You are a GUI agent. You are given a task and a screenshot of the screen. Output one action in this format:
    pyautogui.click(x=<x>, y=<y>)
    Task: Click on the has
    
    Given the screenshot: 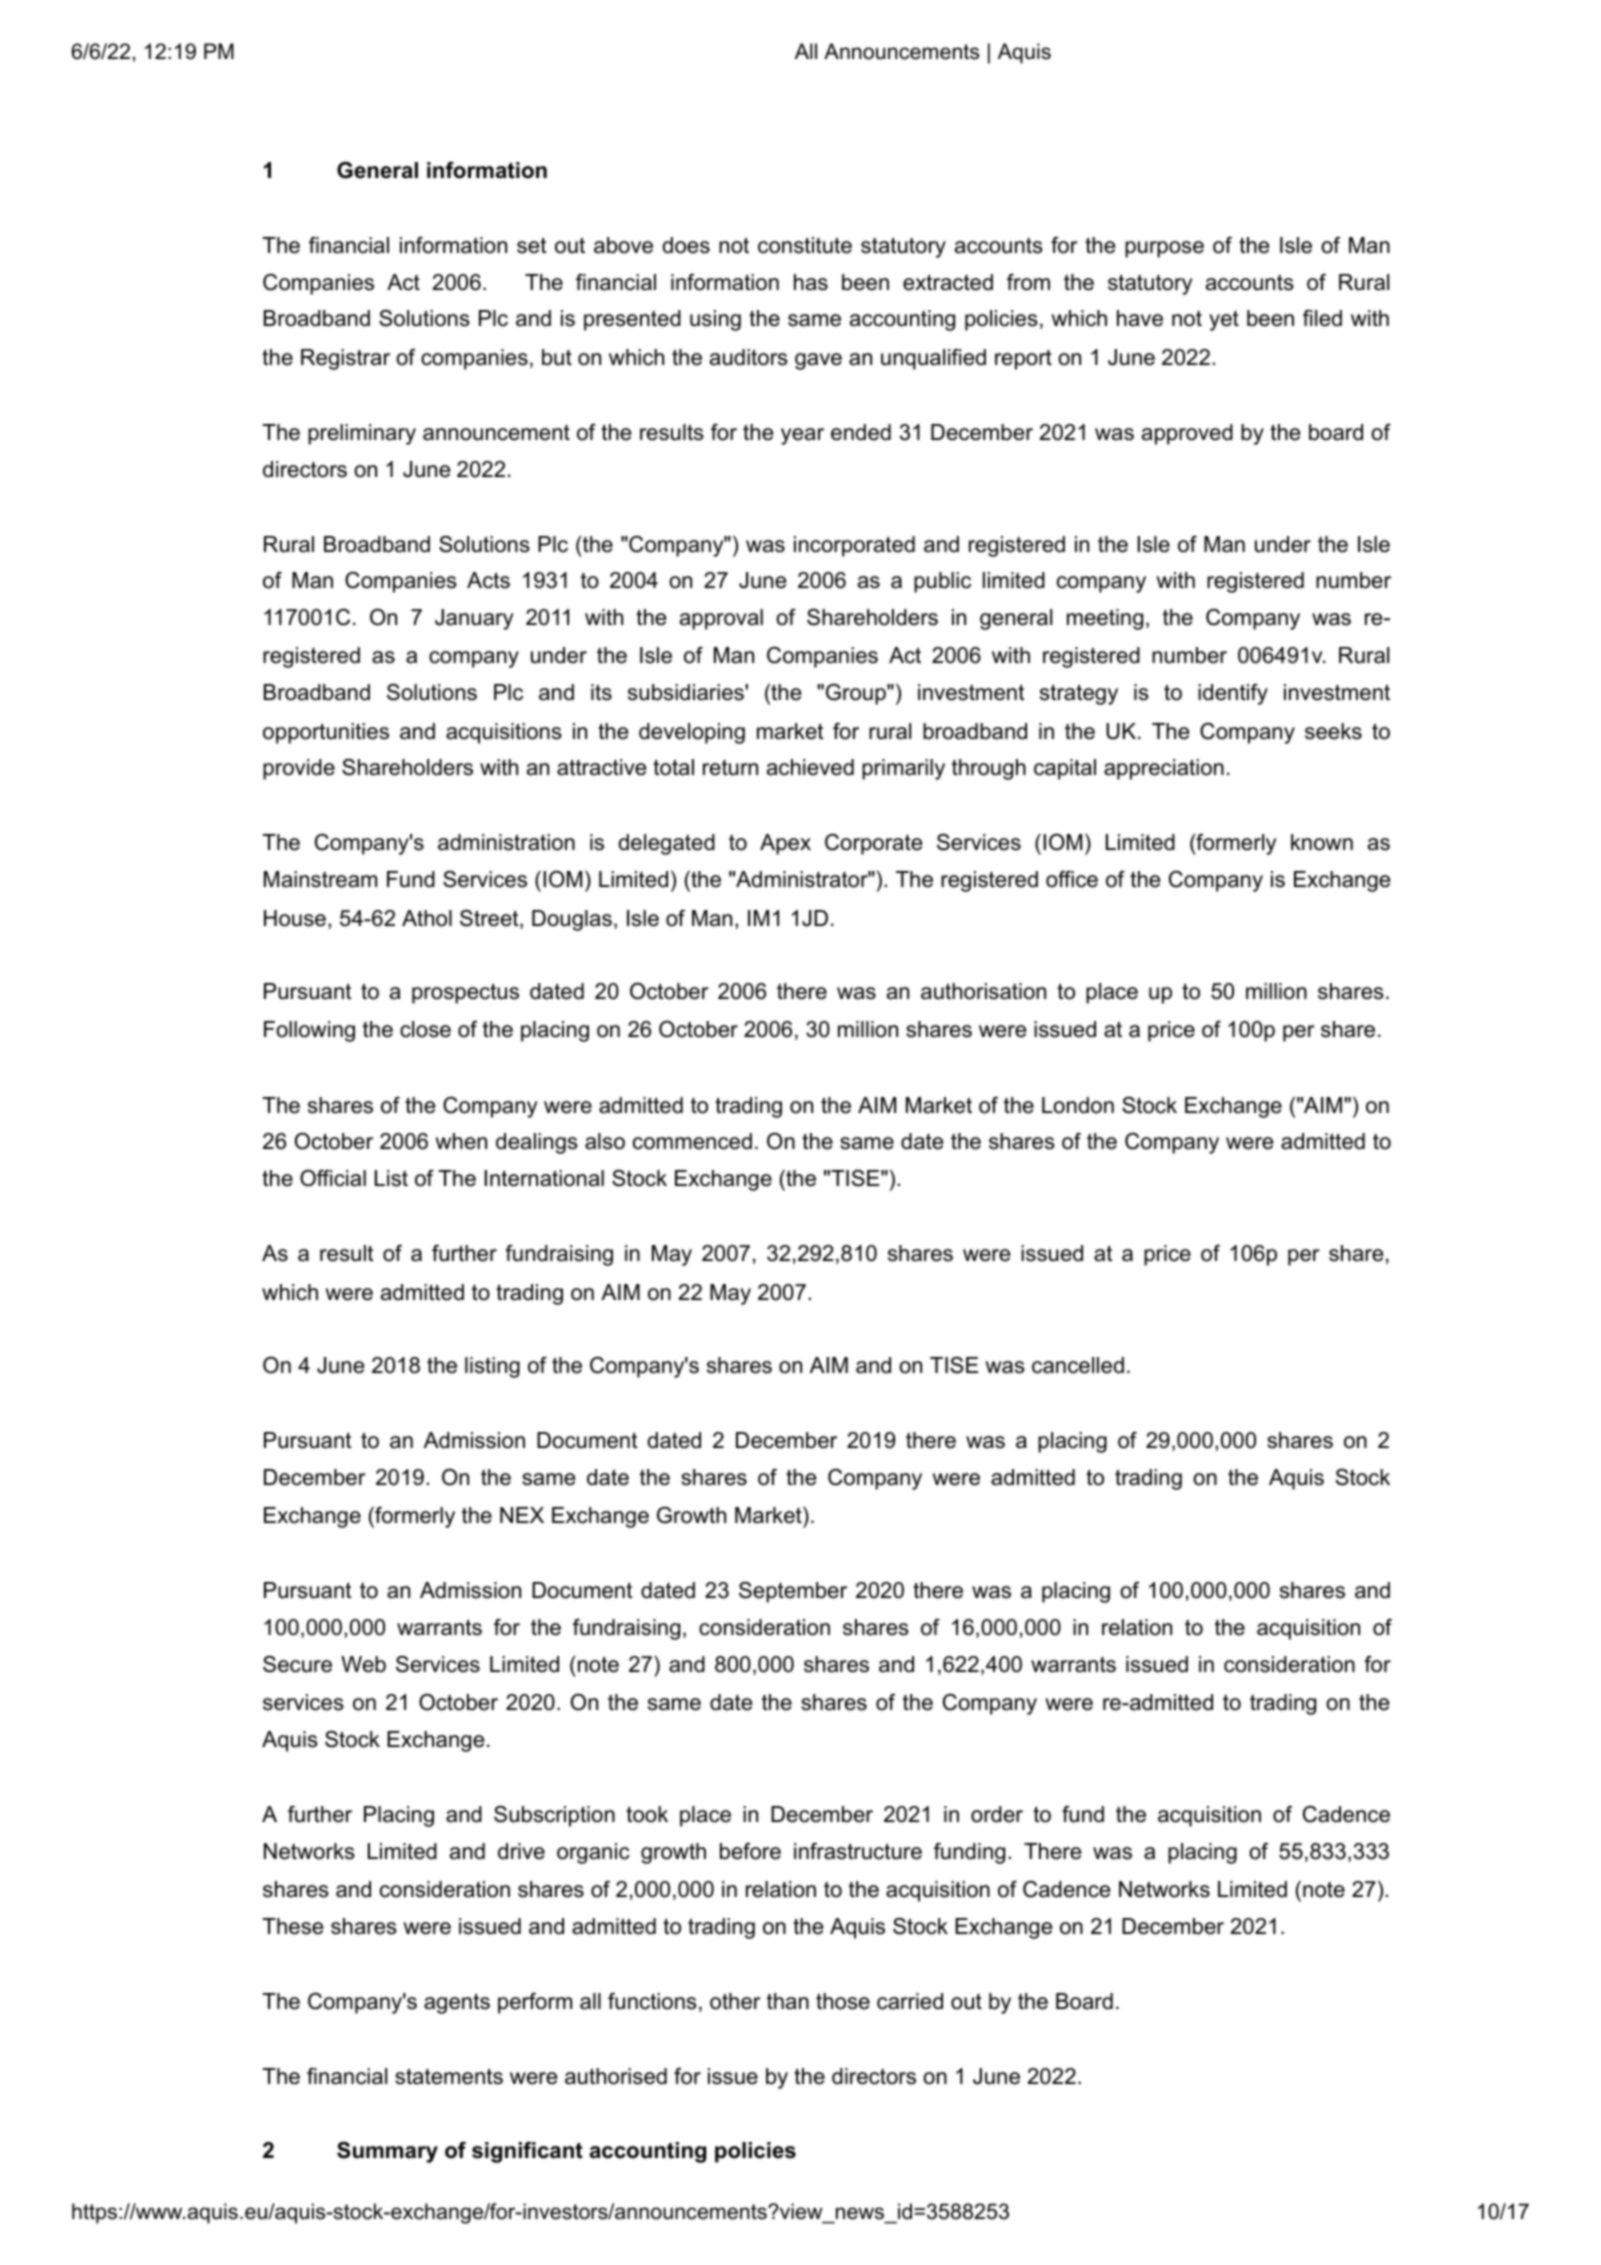 What is the action you would take?
    pyautogui.click(x=811, y=282)
